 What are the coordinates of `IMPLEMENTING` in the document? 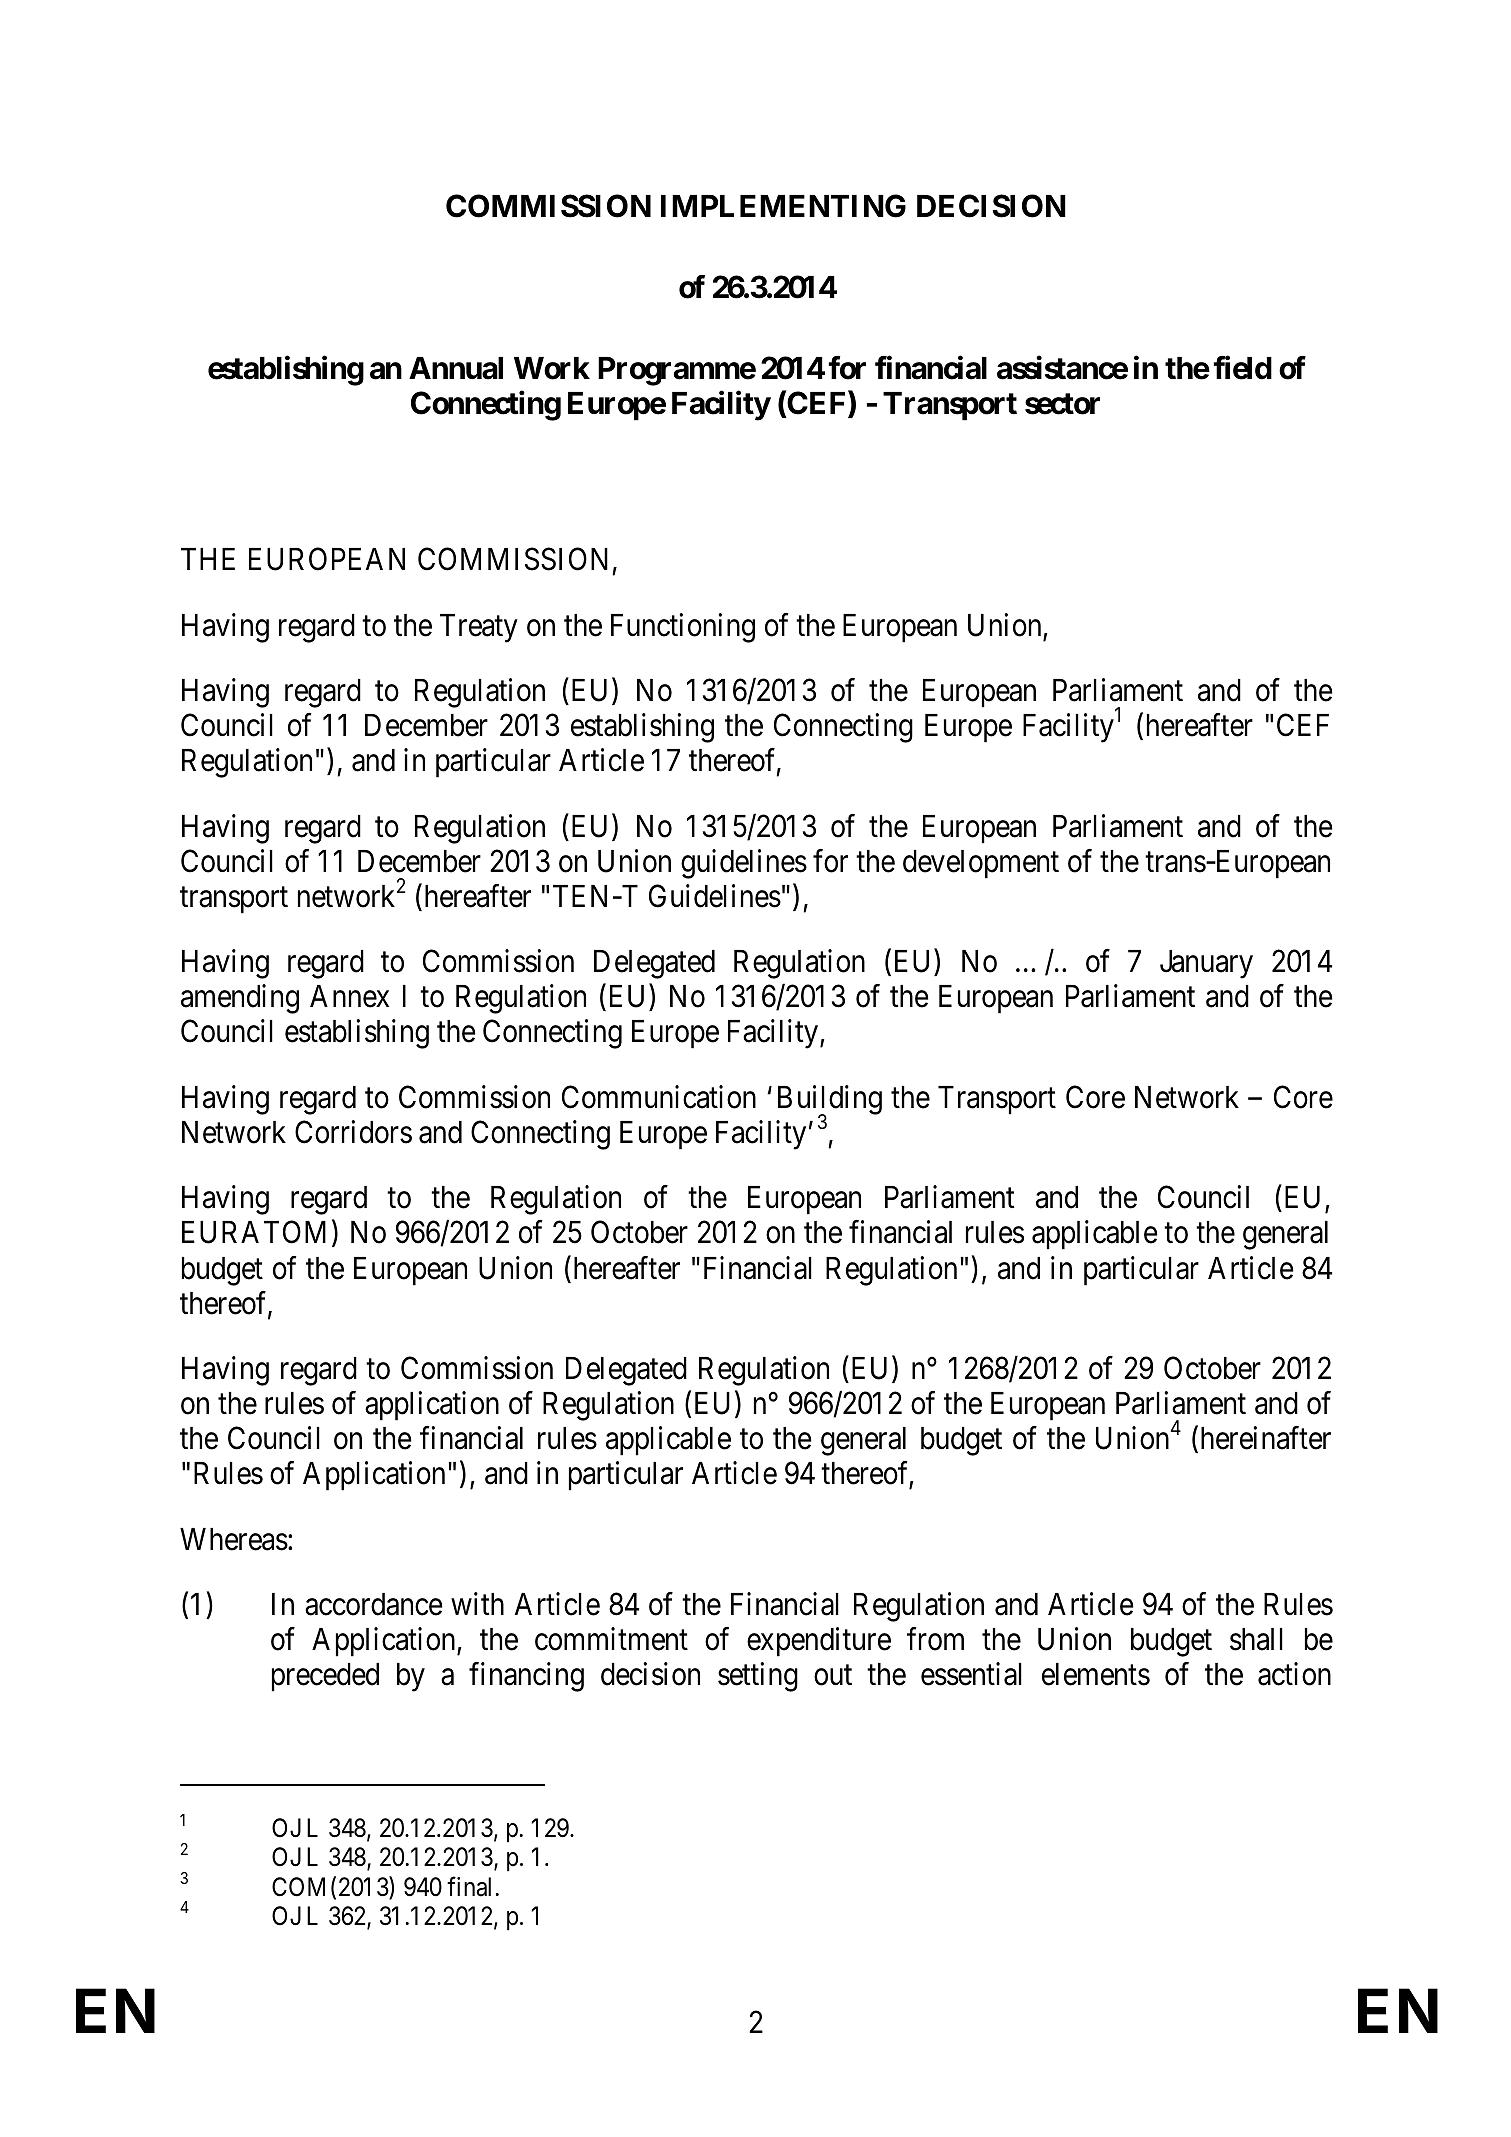 It's located at (783, 206).
